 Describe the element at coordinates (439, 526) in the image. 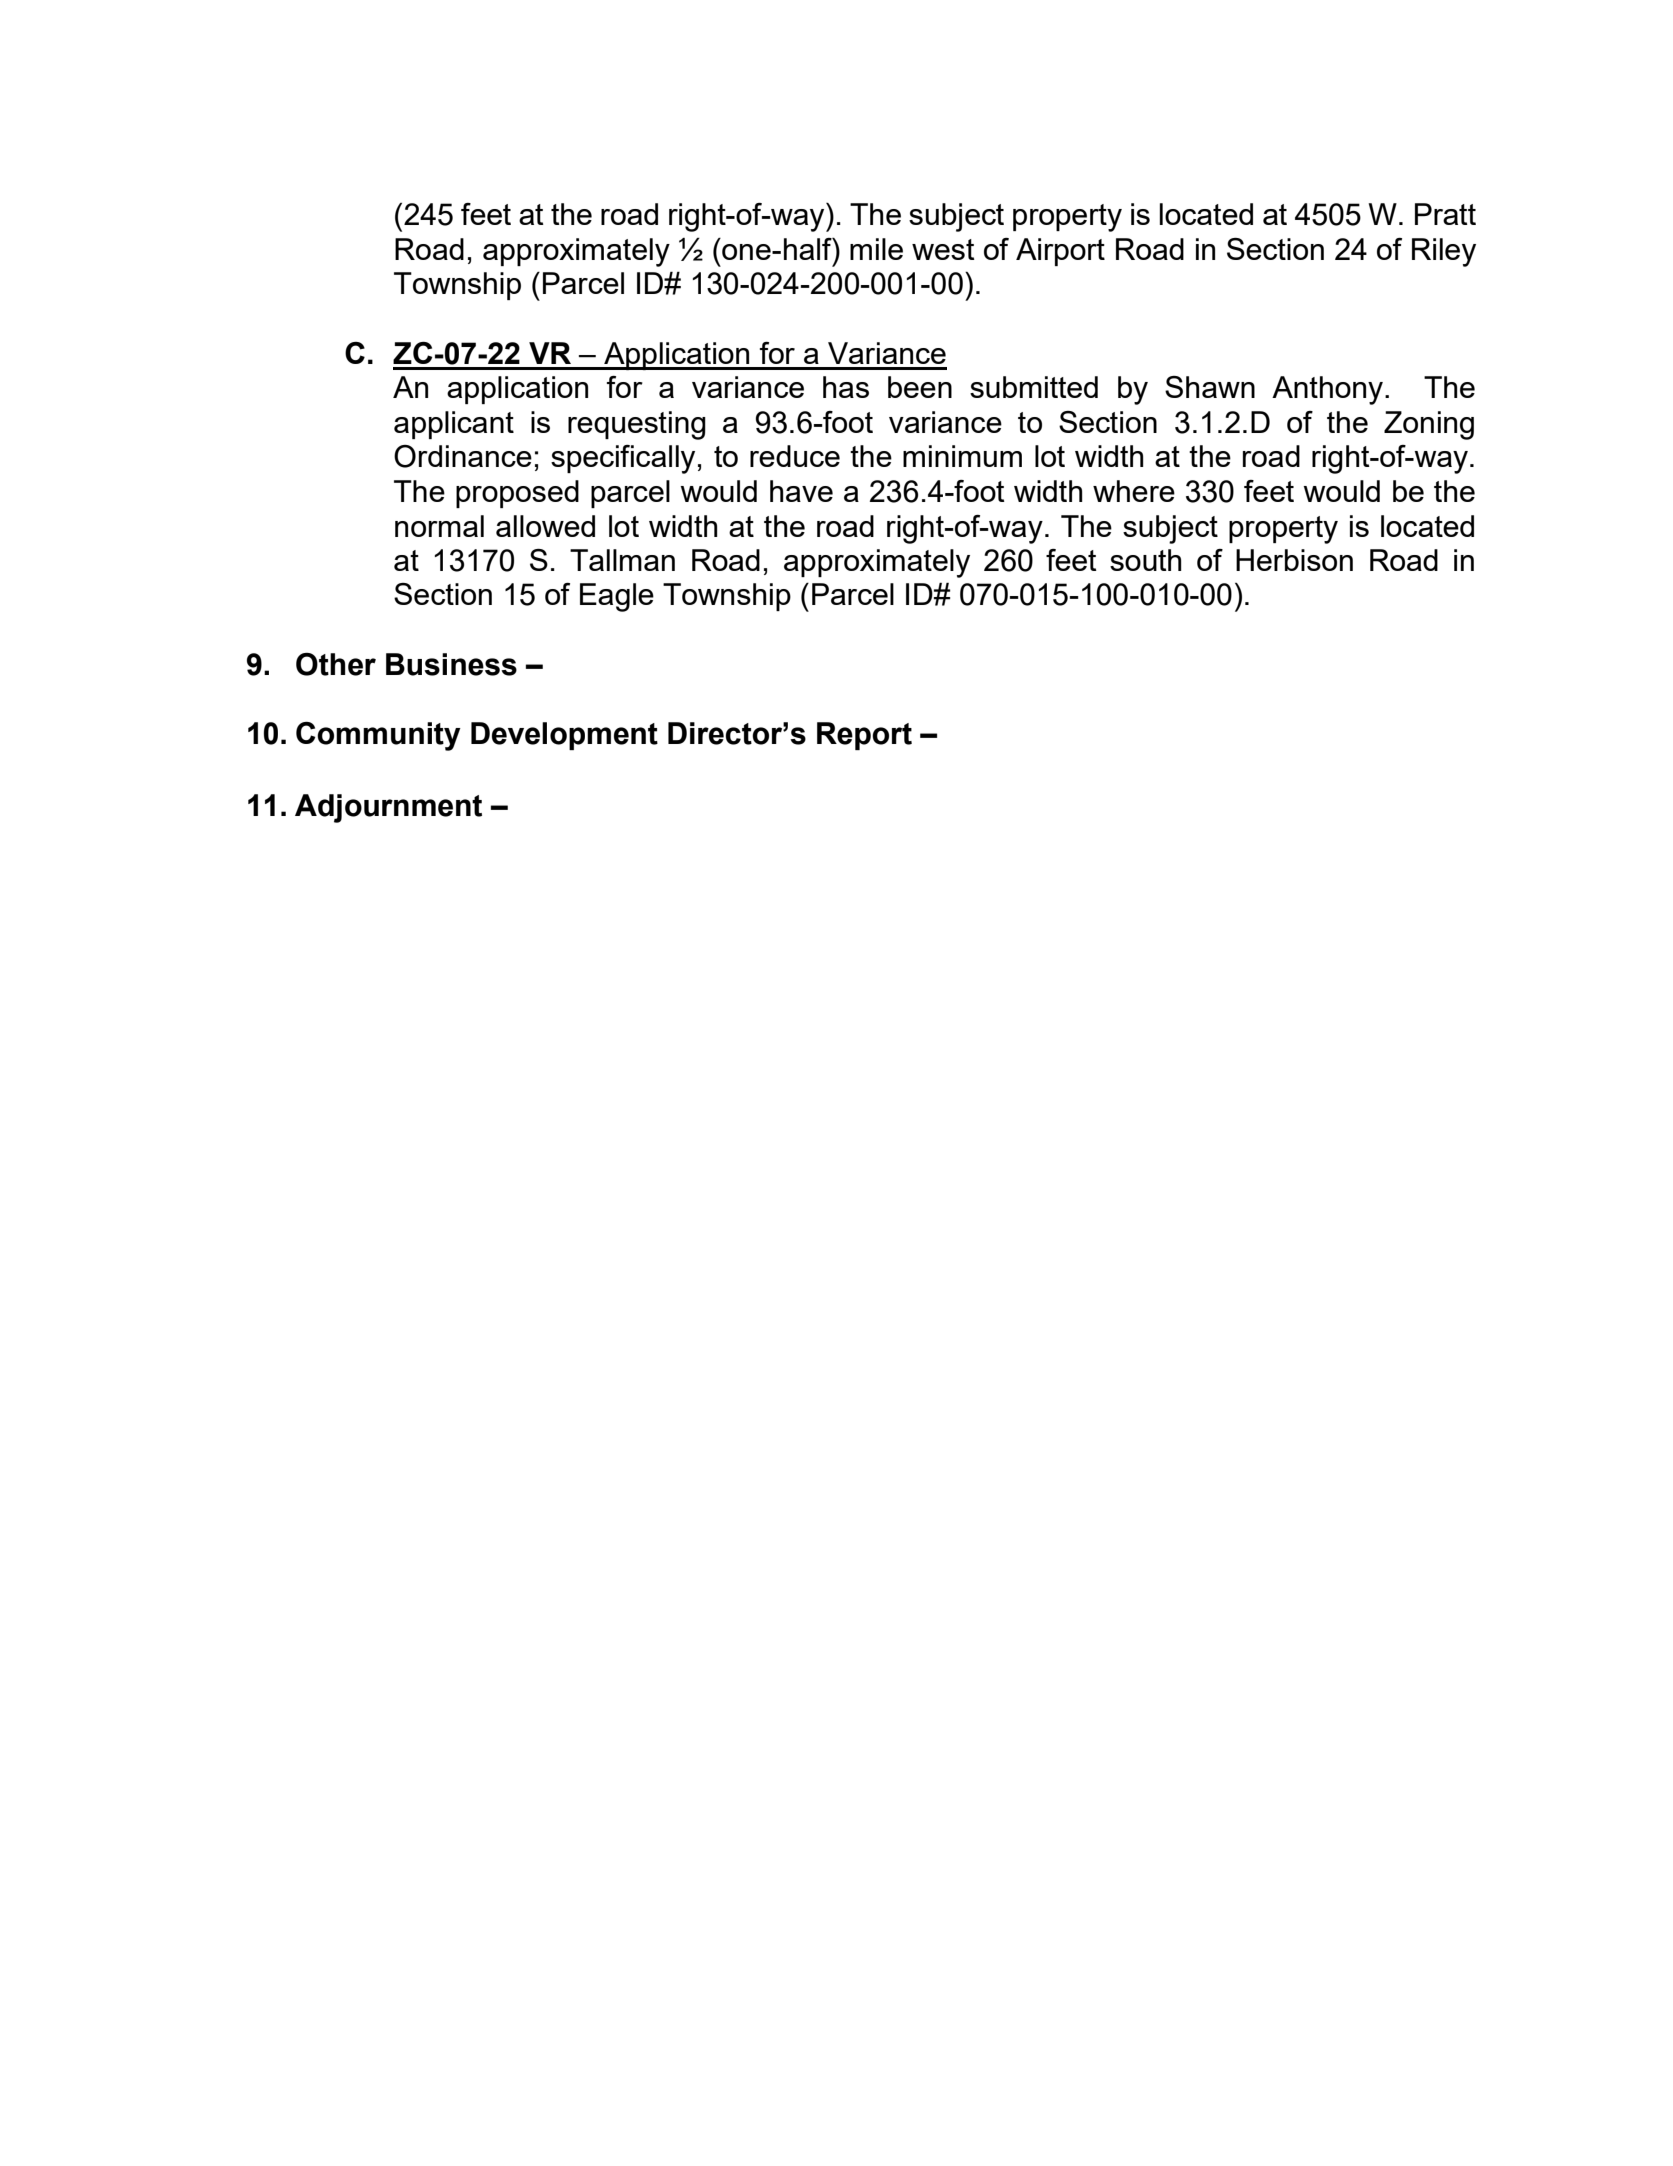

I see `normal` at that location.
